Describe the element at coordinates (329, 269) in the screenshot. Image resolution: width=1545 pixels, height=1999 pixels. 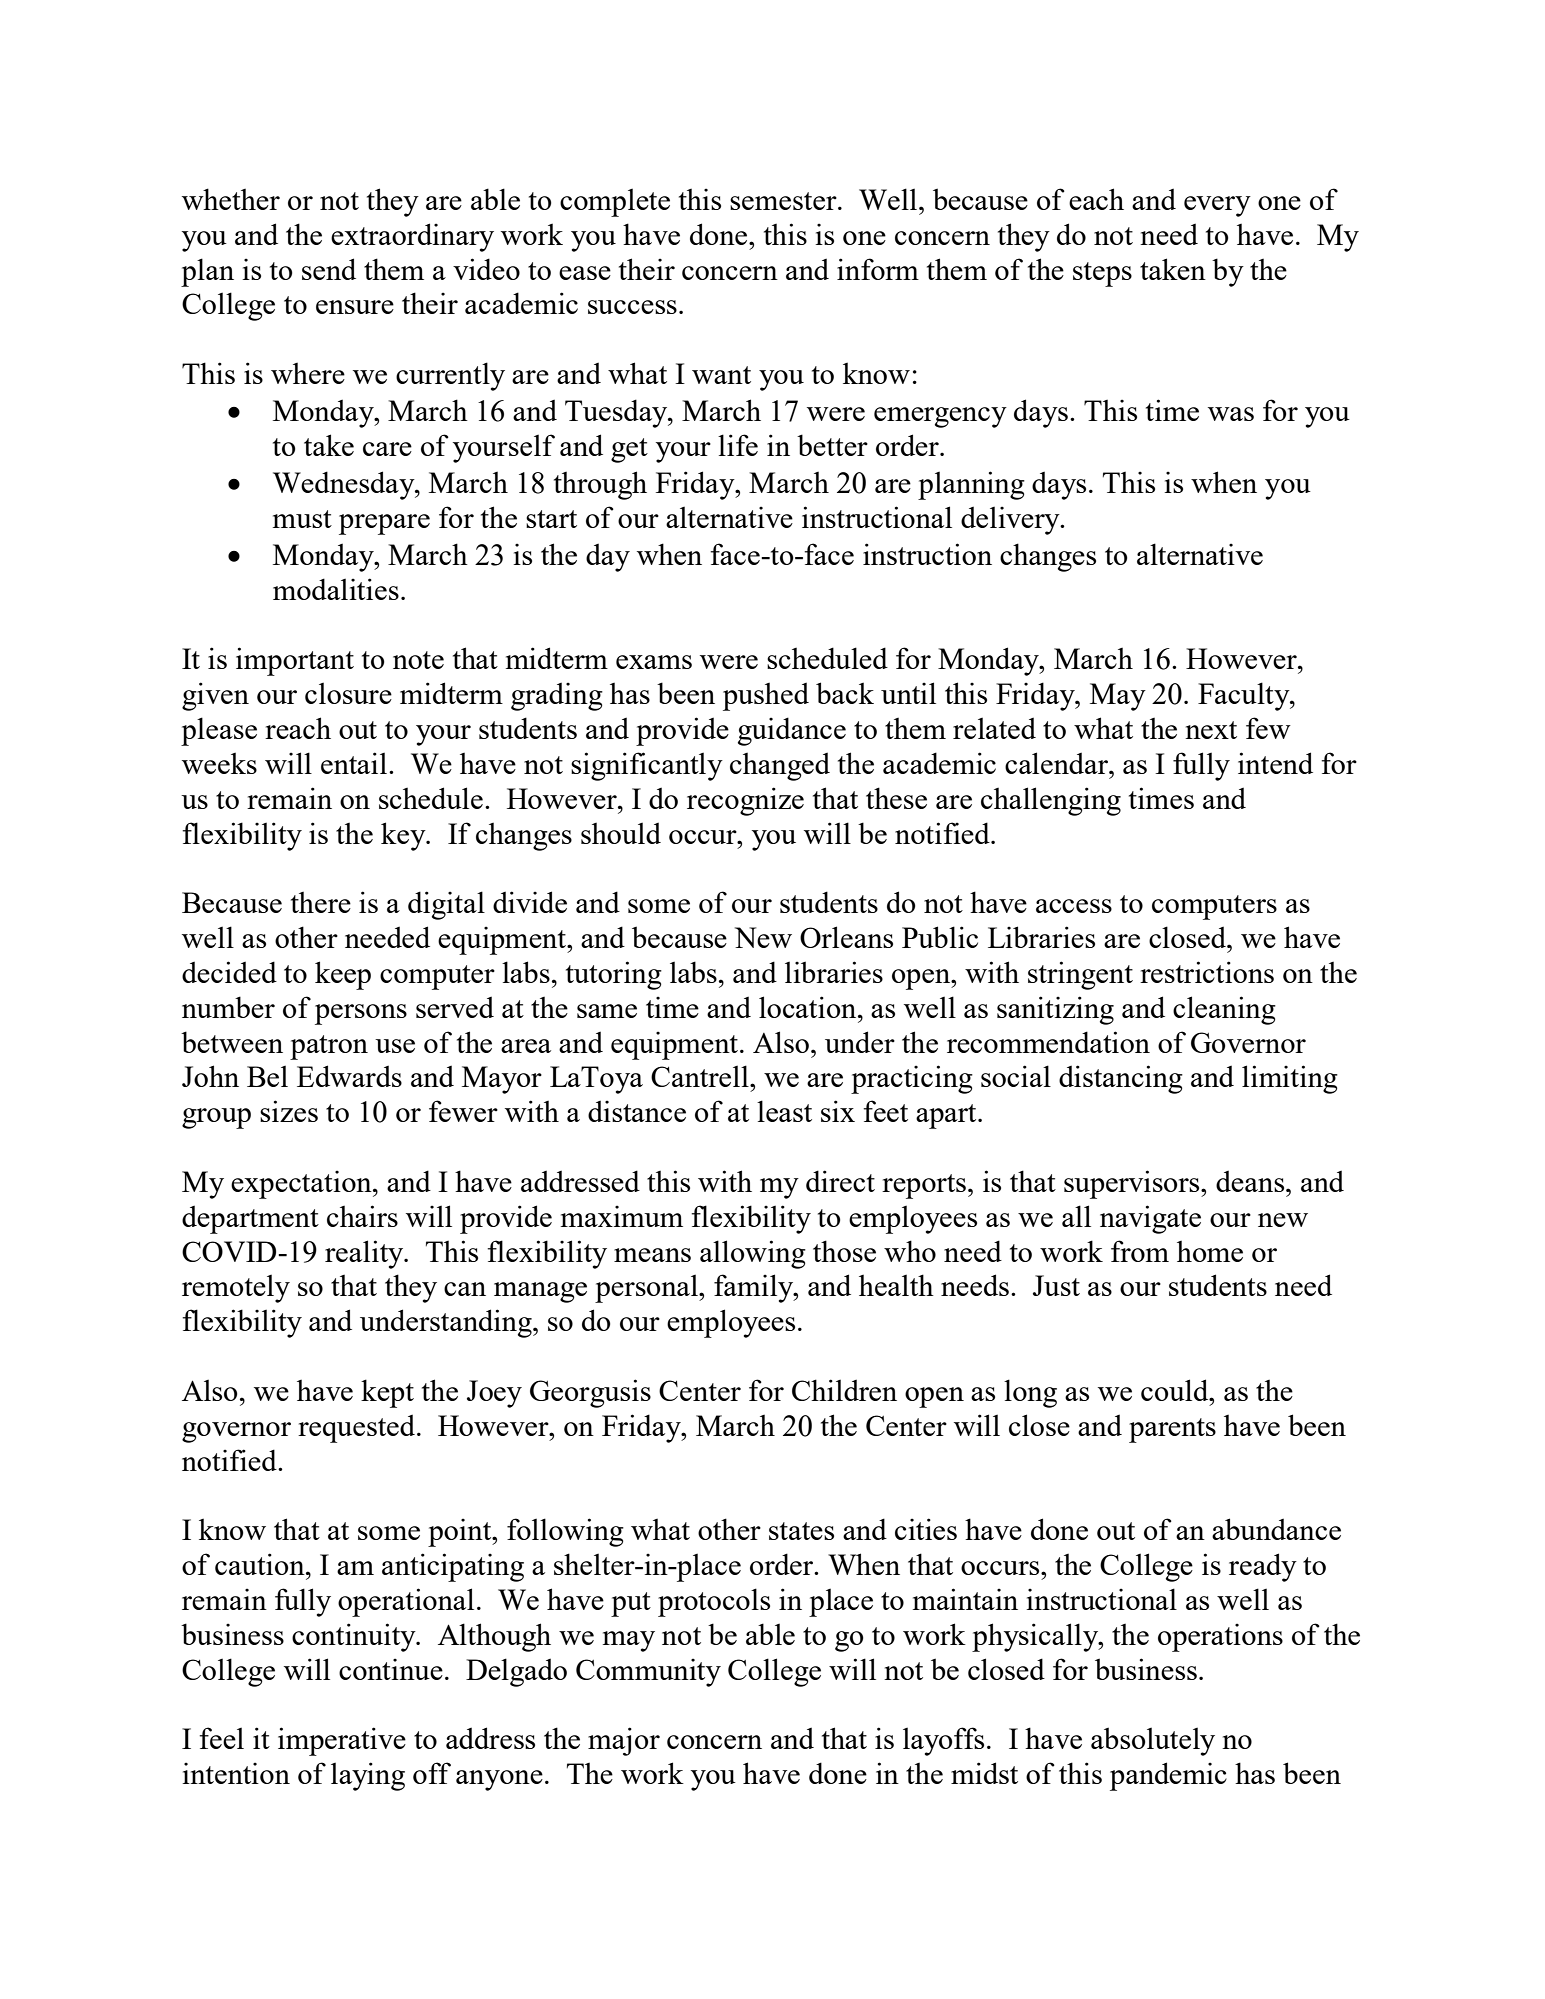
I see `send` at that location.
